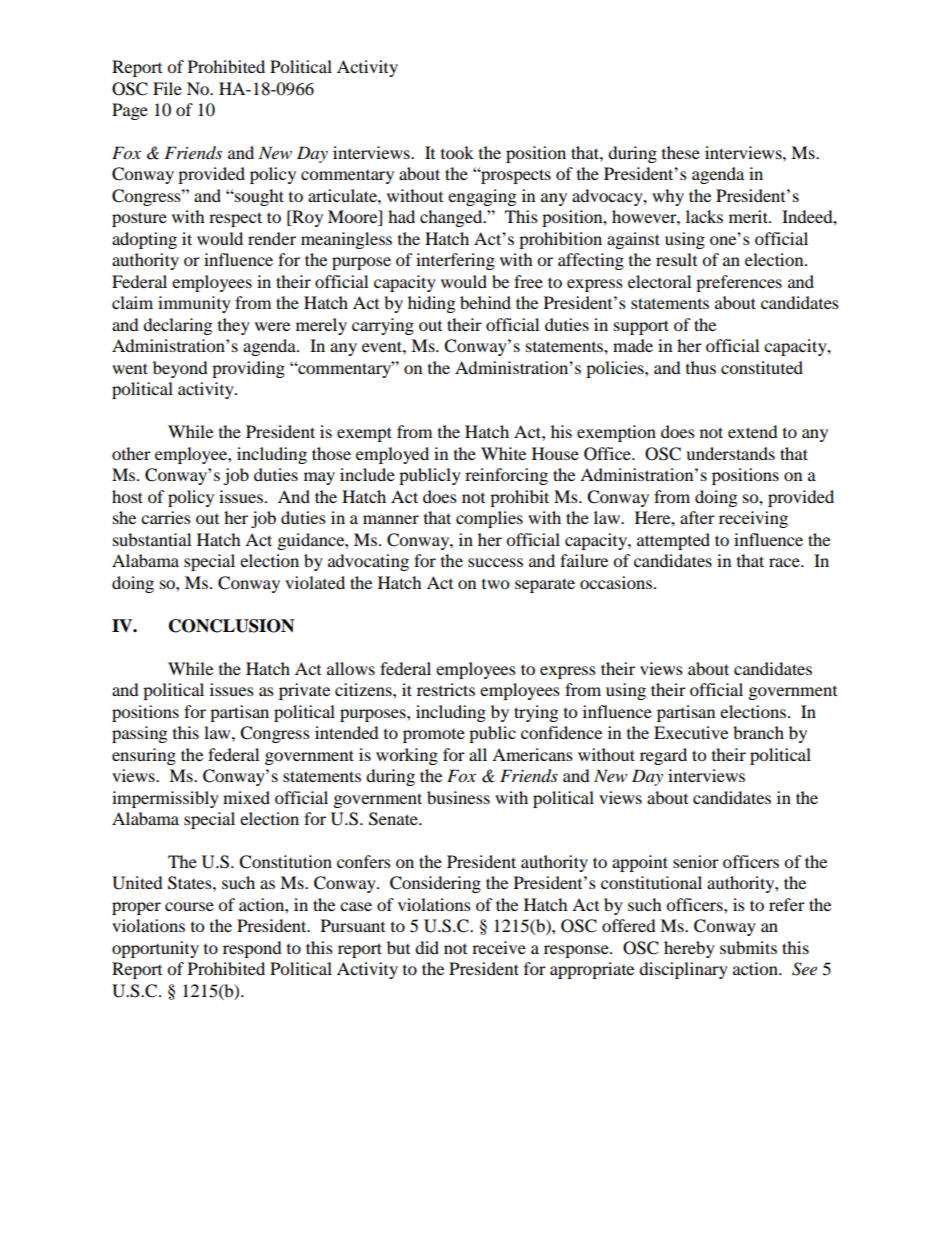 The height and width of the document is (1233, 952). What do you see at coordinates (681, 152) in the document?
I see `these` at bounding box center [681, 152].
